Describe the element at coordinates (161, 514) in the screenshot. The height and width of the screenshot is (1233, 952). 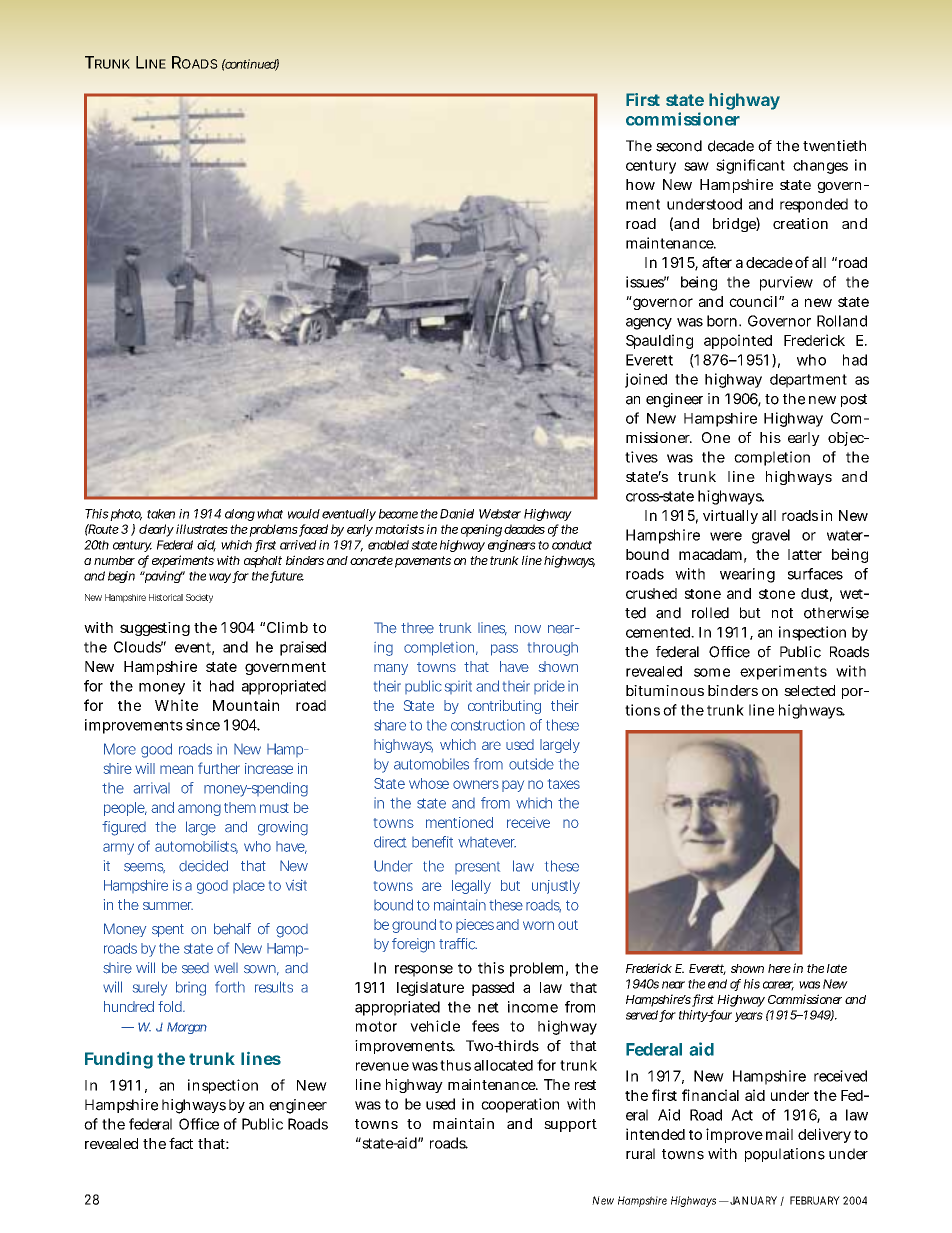
I see `taken` at that location.
